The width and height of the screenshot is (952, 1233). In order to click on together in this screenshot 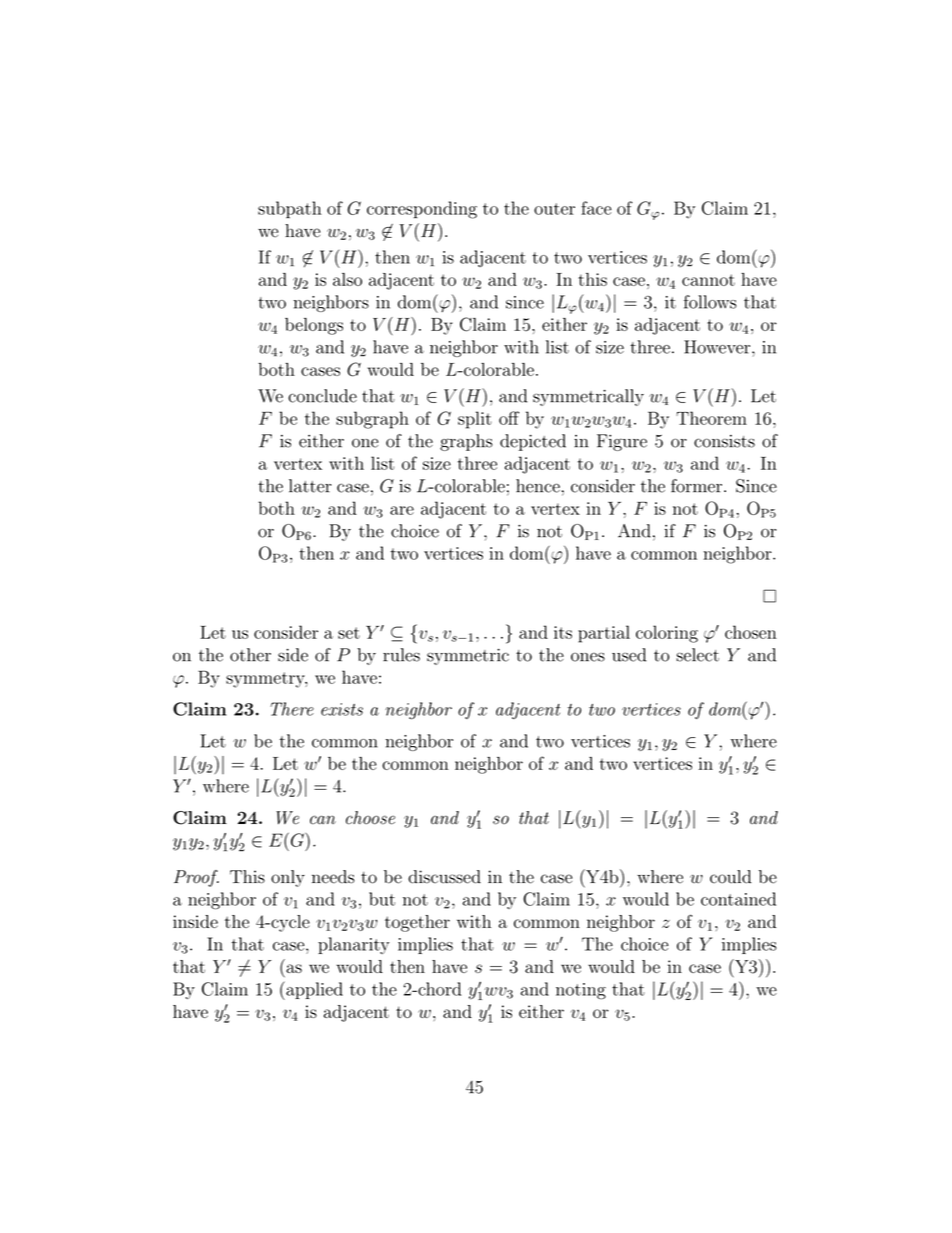, I will do `click(417, 923)`.
